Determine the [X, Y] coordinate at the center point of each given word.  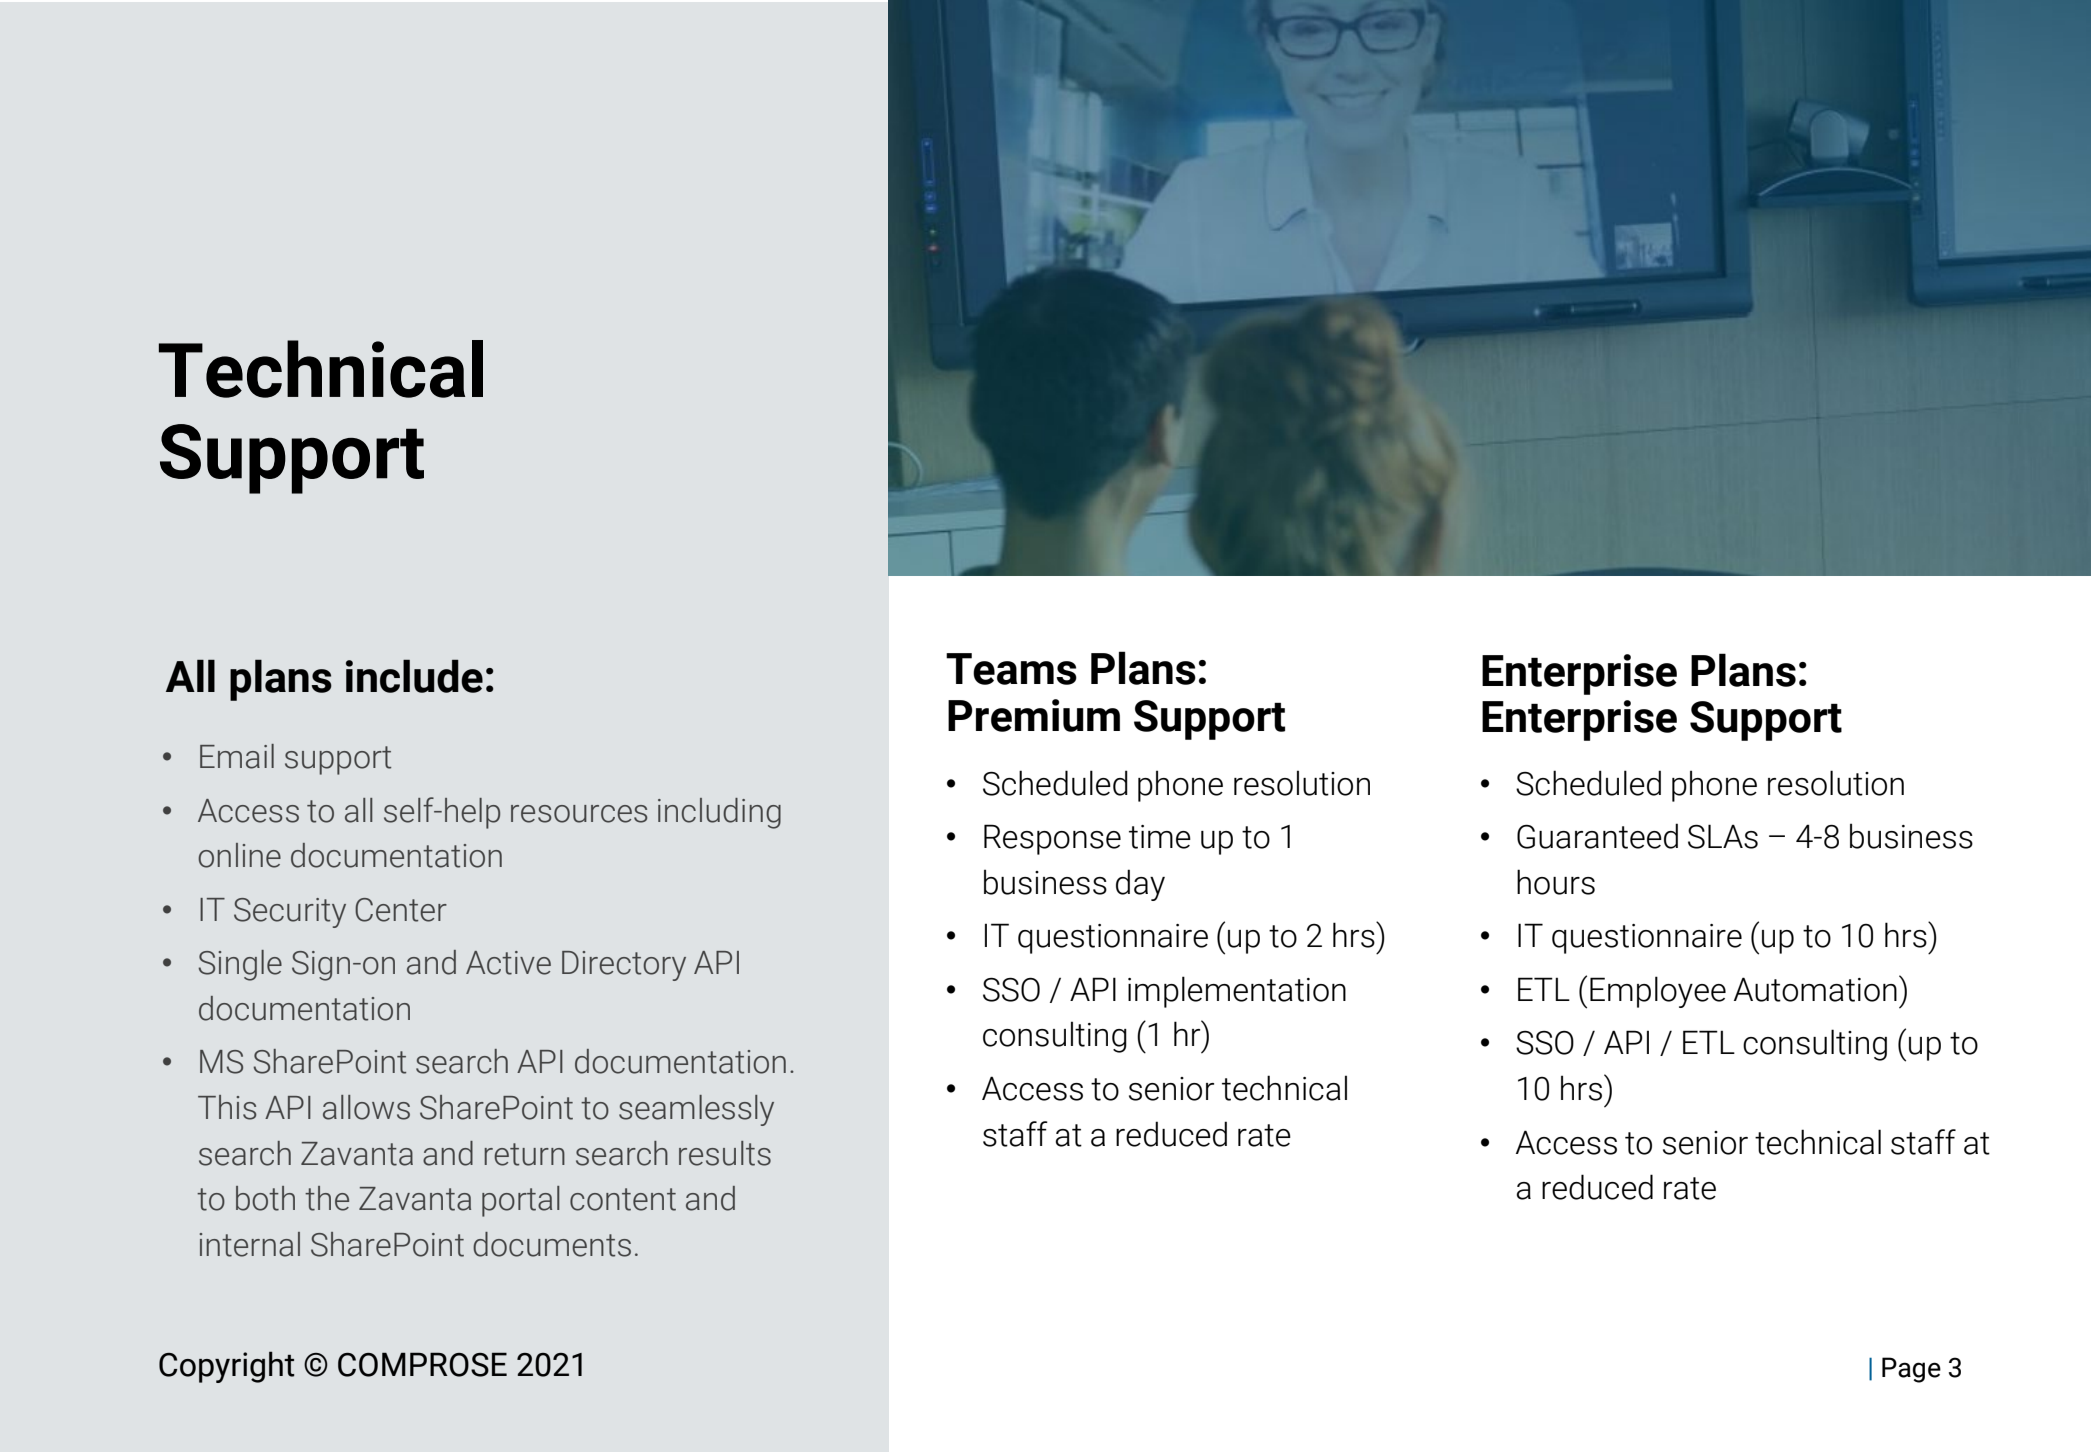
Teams [1011, 669]
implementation [1237, 992]
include [414, 676]
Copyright [226, 1367]
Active [508, 963]
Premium [1034, 715]
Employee [1658, 992]
